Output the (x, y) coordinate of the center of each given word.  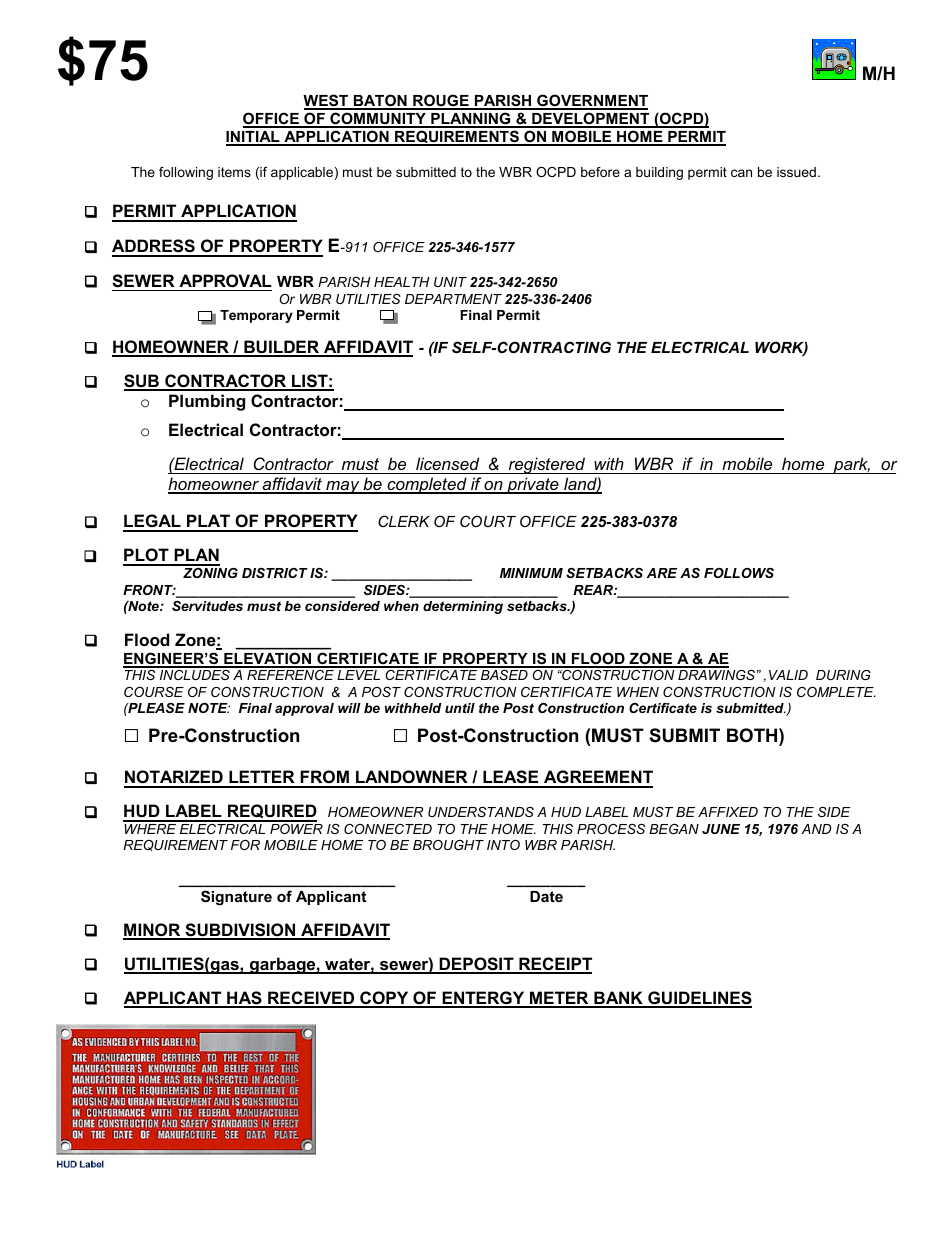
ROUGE (441, 101)
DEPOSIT (476, 965)
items (234, 172)
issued (796, 172)
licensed (447, 463)
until (460, 708)
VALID (788, 675)
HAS (244, 999)
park (851, 465)
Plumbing (207, 402)
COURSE (154, 692)
